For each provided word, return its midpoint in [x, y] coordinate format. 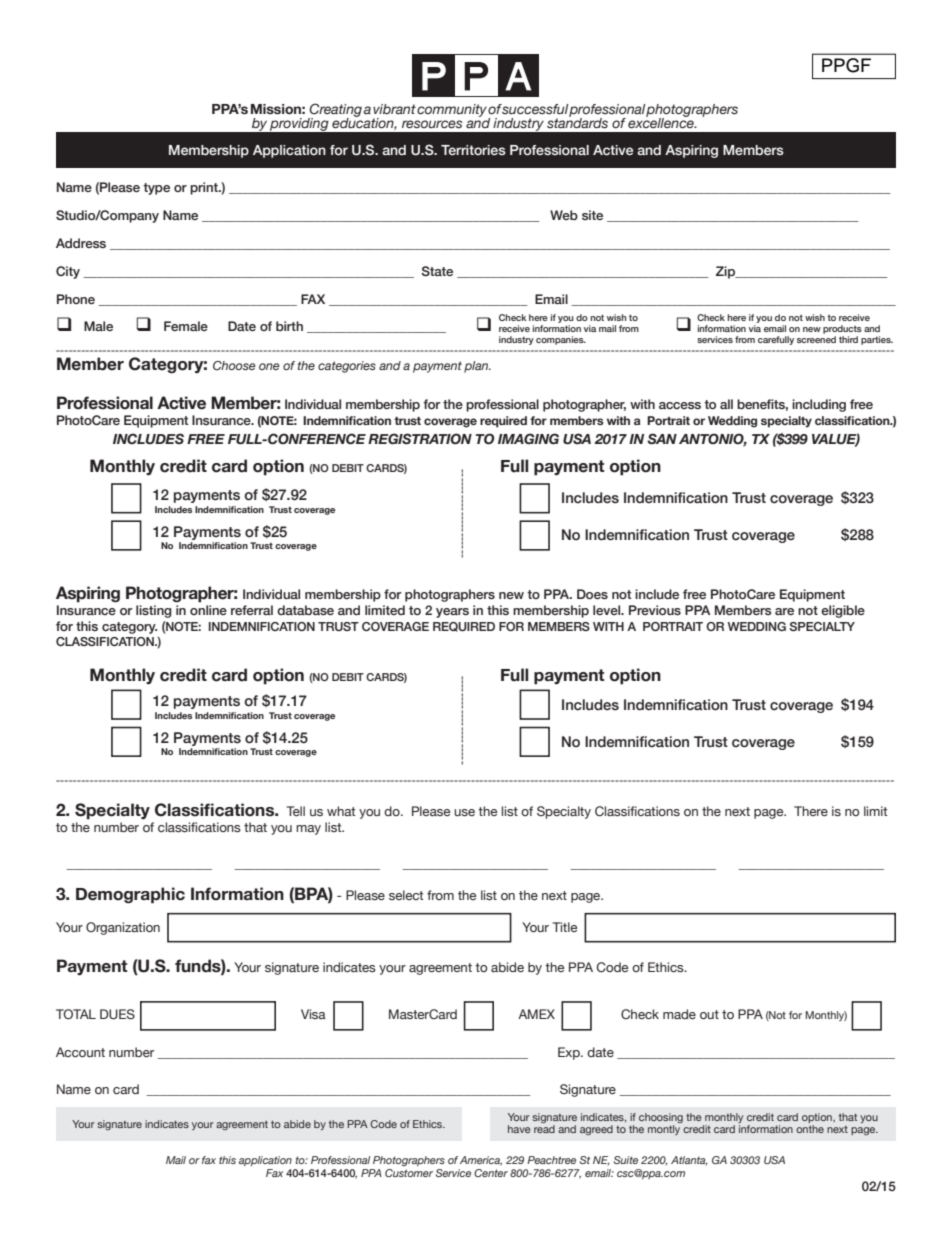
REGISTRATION [420, 439]
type [156, 189]
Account [80, 1052]
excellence [662, 122]
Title [565, 927]
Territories [473, 150]
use [464, 812]
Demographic [130, 895]
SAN [662, 439]
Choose [234, 365]
